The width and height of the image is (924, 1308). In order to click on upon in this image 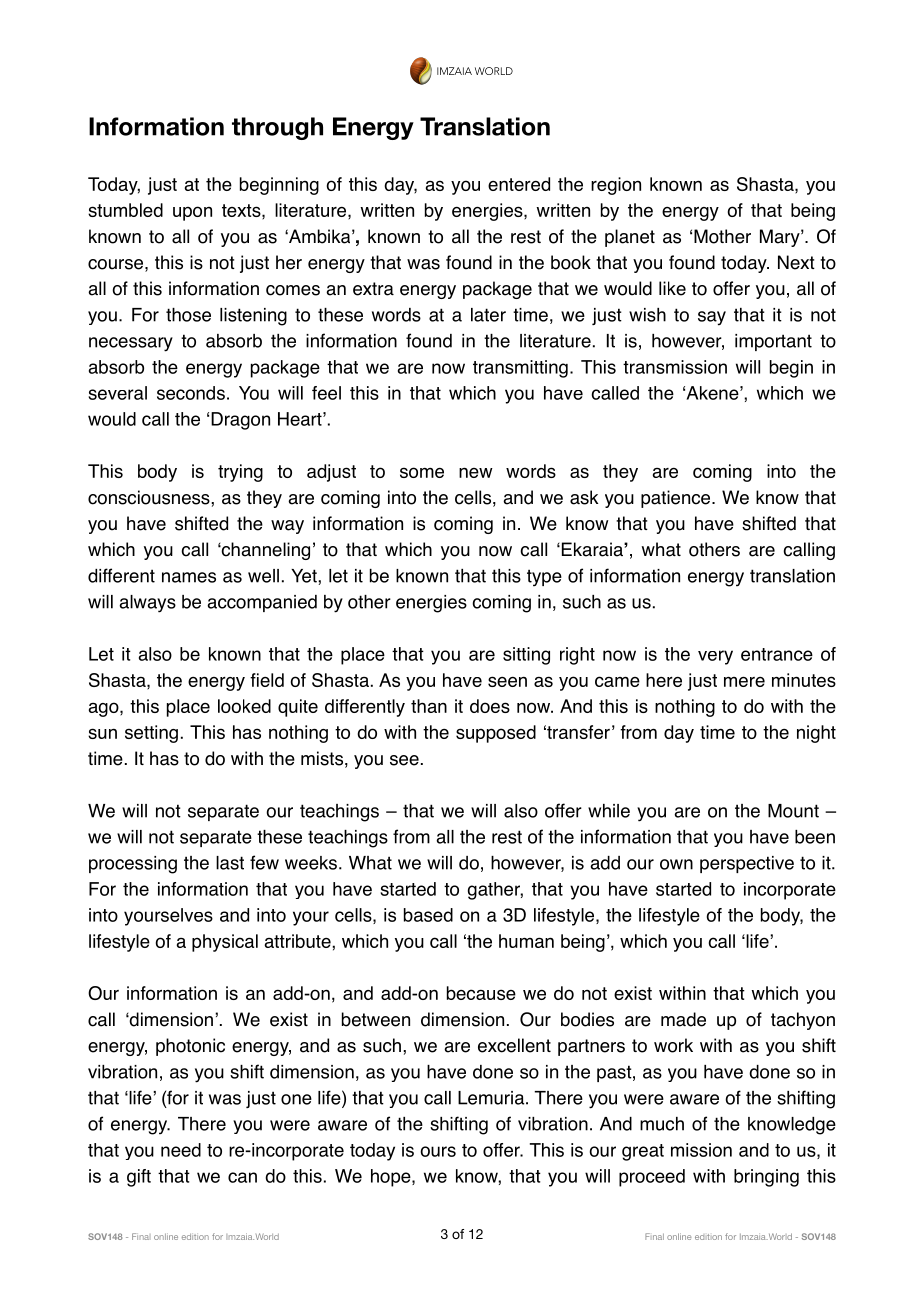, I will do `click(192, 213)`.
